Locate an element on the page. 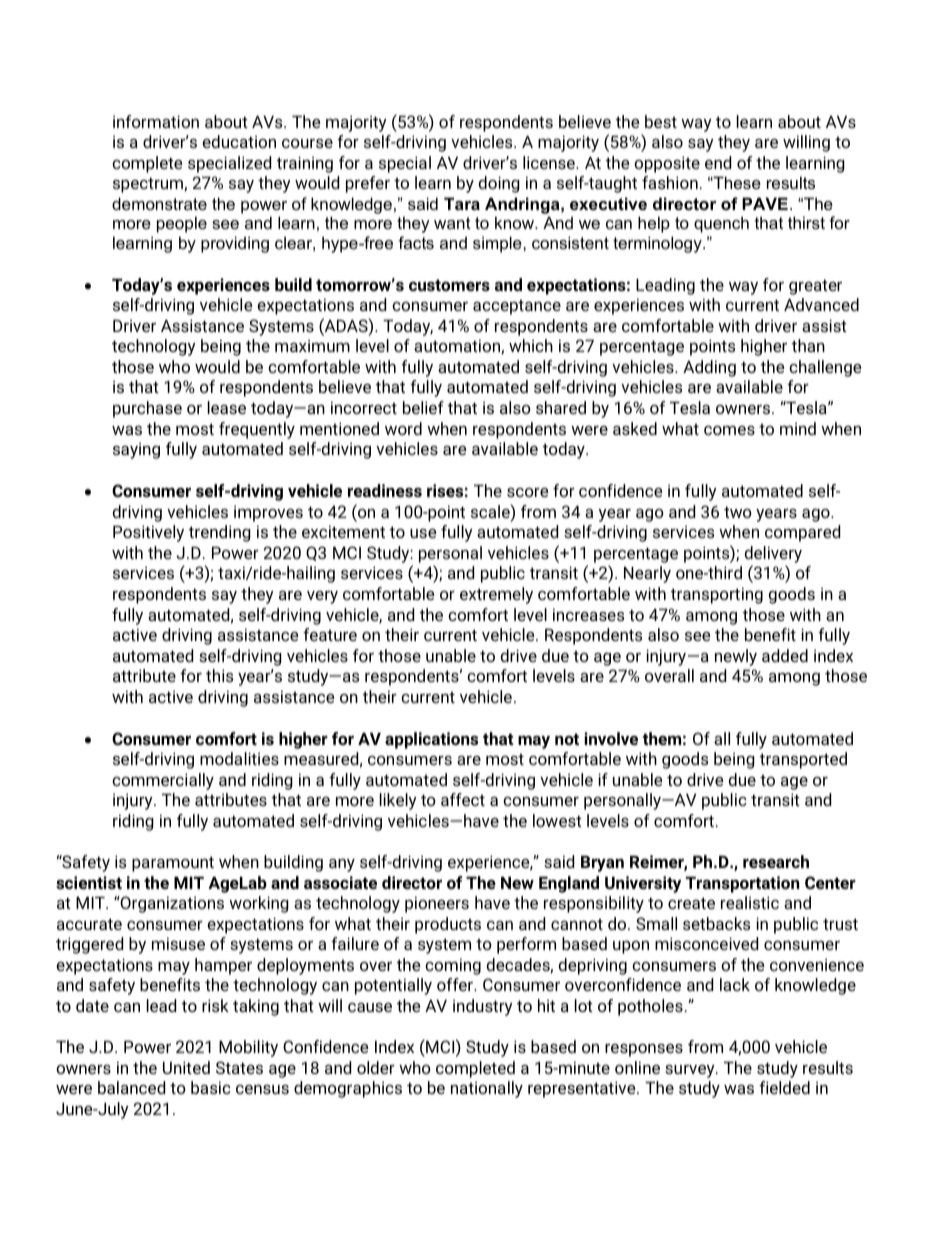 This image has height=1233, width=952. extremely is located at coordinates (496, 595).
